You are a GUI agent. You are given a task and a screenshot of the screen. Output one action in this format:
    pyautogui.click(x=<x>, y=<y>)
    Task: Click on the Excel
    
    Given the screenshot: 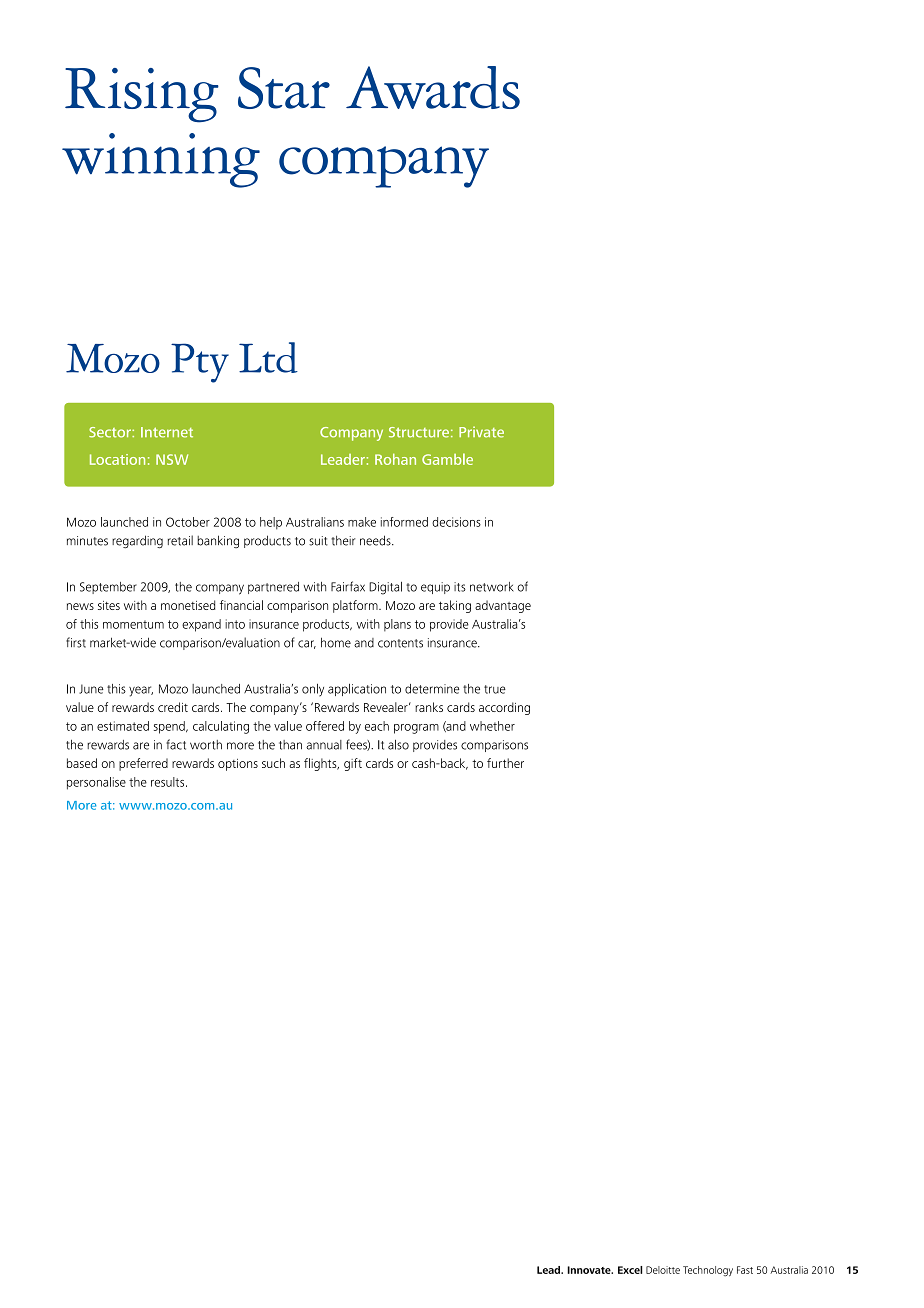 What is the action you would take?
    pyautogui.click(x=630, y=1270)
